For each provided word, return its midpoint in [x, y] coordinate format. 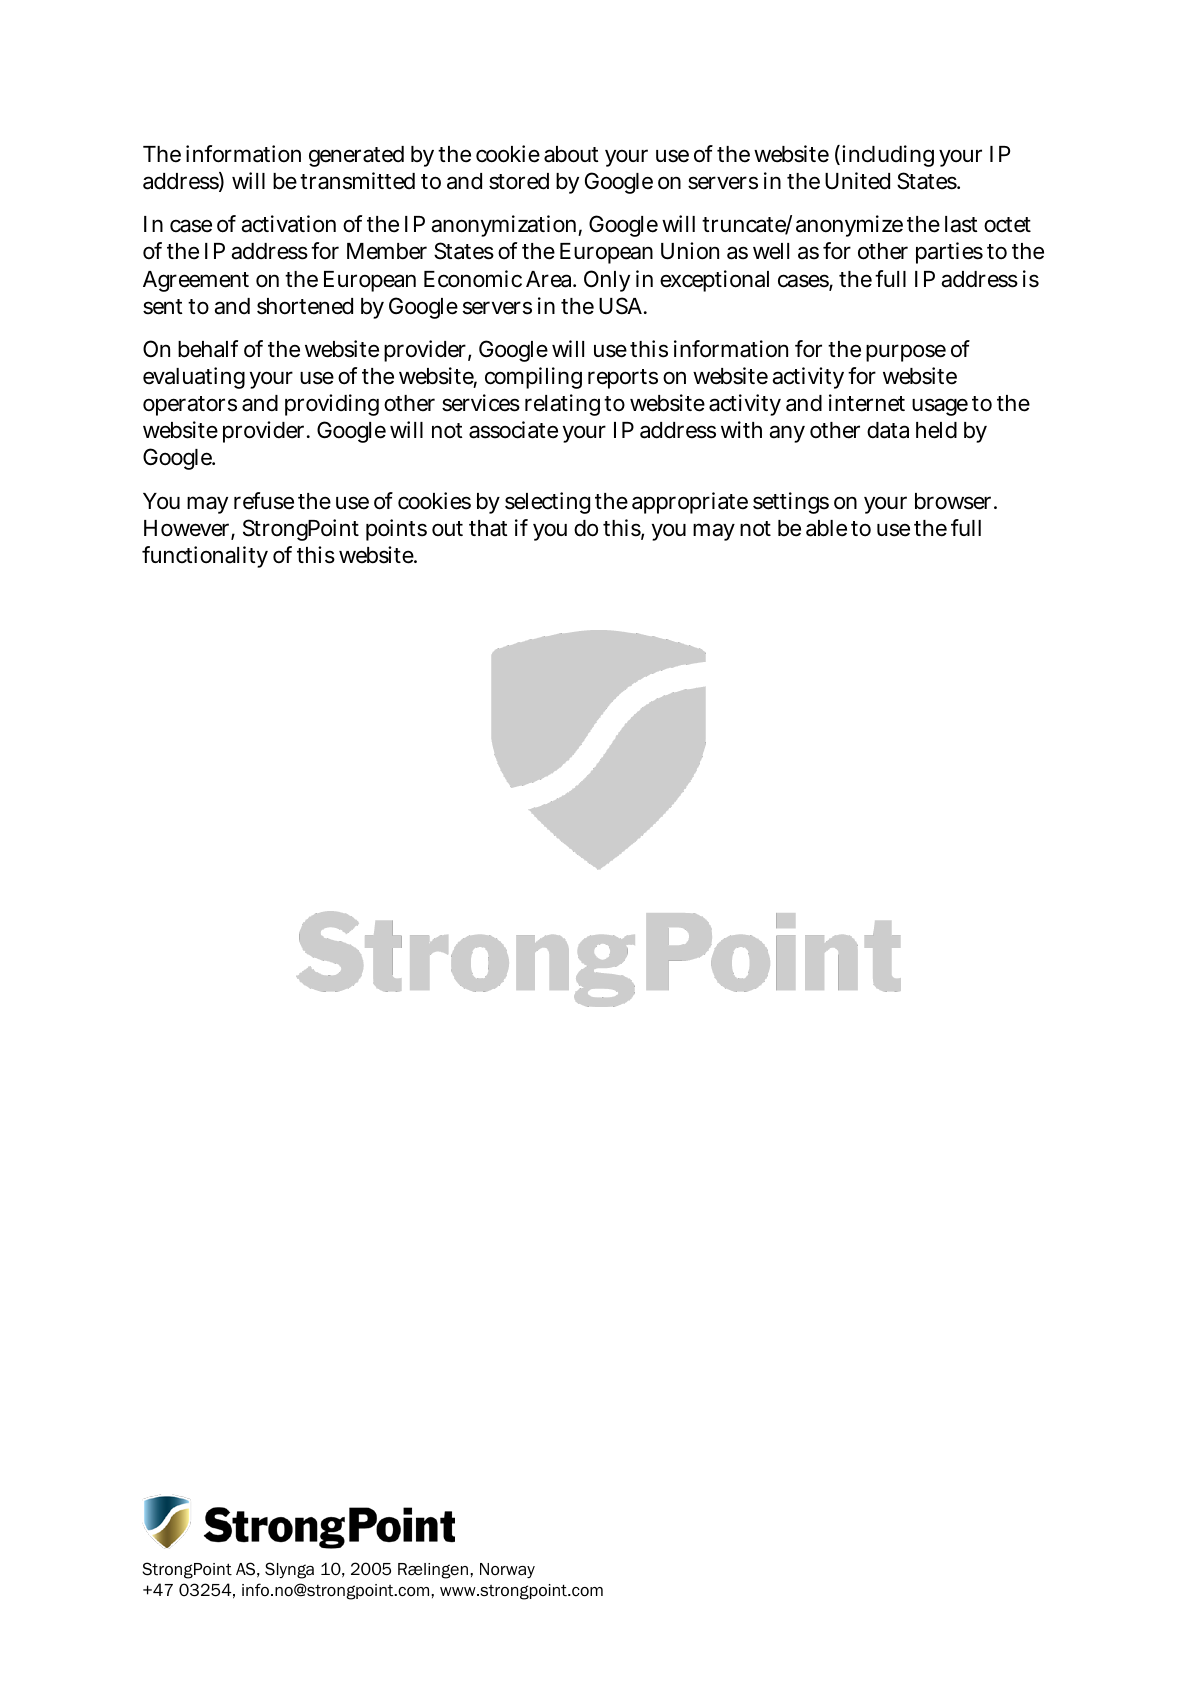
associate [513, 430]
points [396, 530]
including [888, 156]
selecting [547, 503]
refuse [264, 501]
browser [955, 501]
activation [288, 224]
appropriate [690, 503]
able [826, 528]
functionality [205, 557]
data [888, 430]
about [571, 154]
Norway [507, 1570]
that [488, 528]
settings [791, 503]
